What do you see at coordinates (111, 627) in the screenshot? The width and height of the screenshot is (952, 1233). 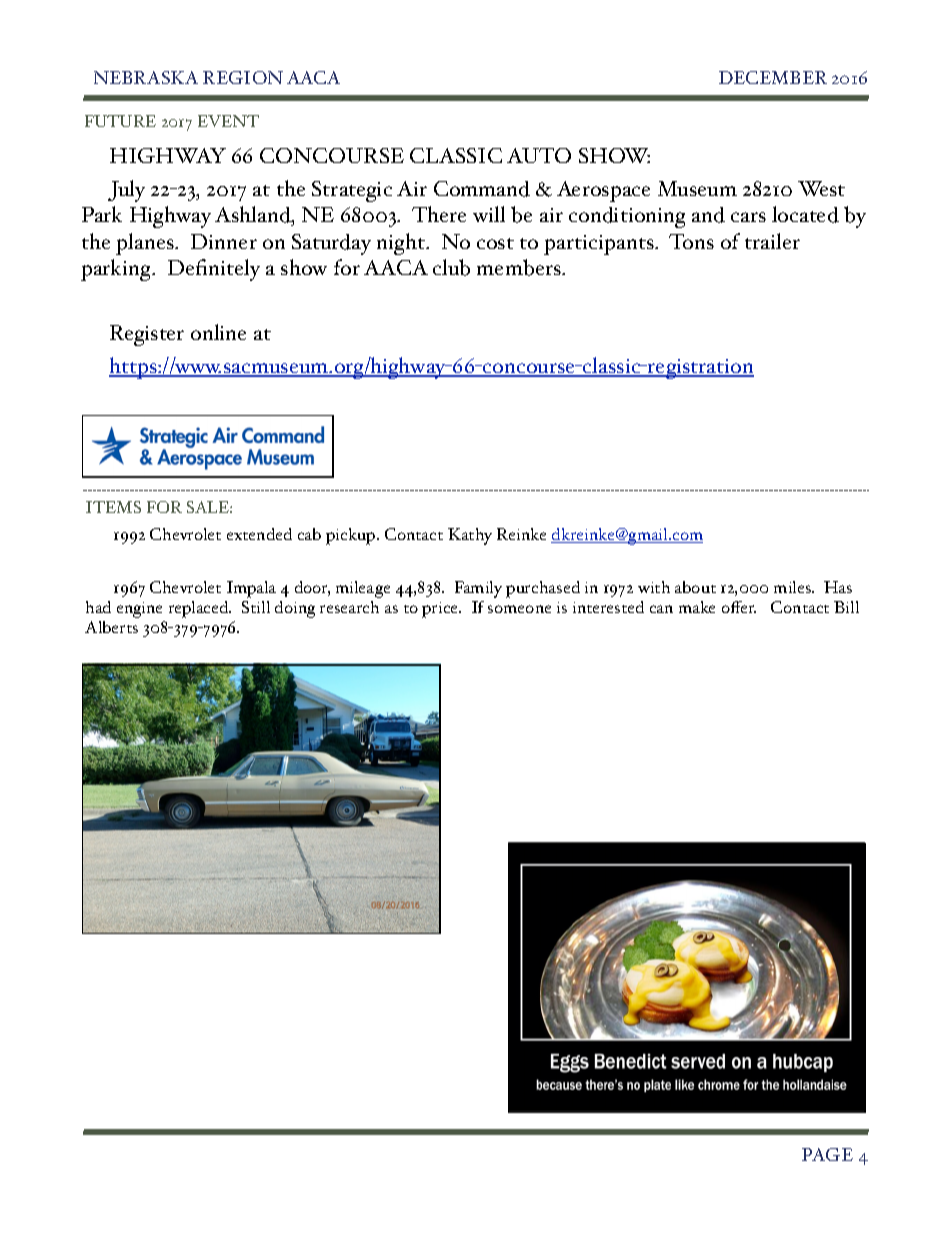 I see `Alberts` at bounding box center [111, 627].
